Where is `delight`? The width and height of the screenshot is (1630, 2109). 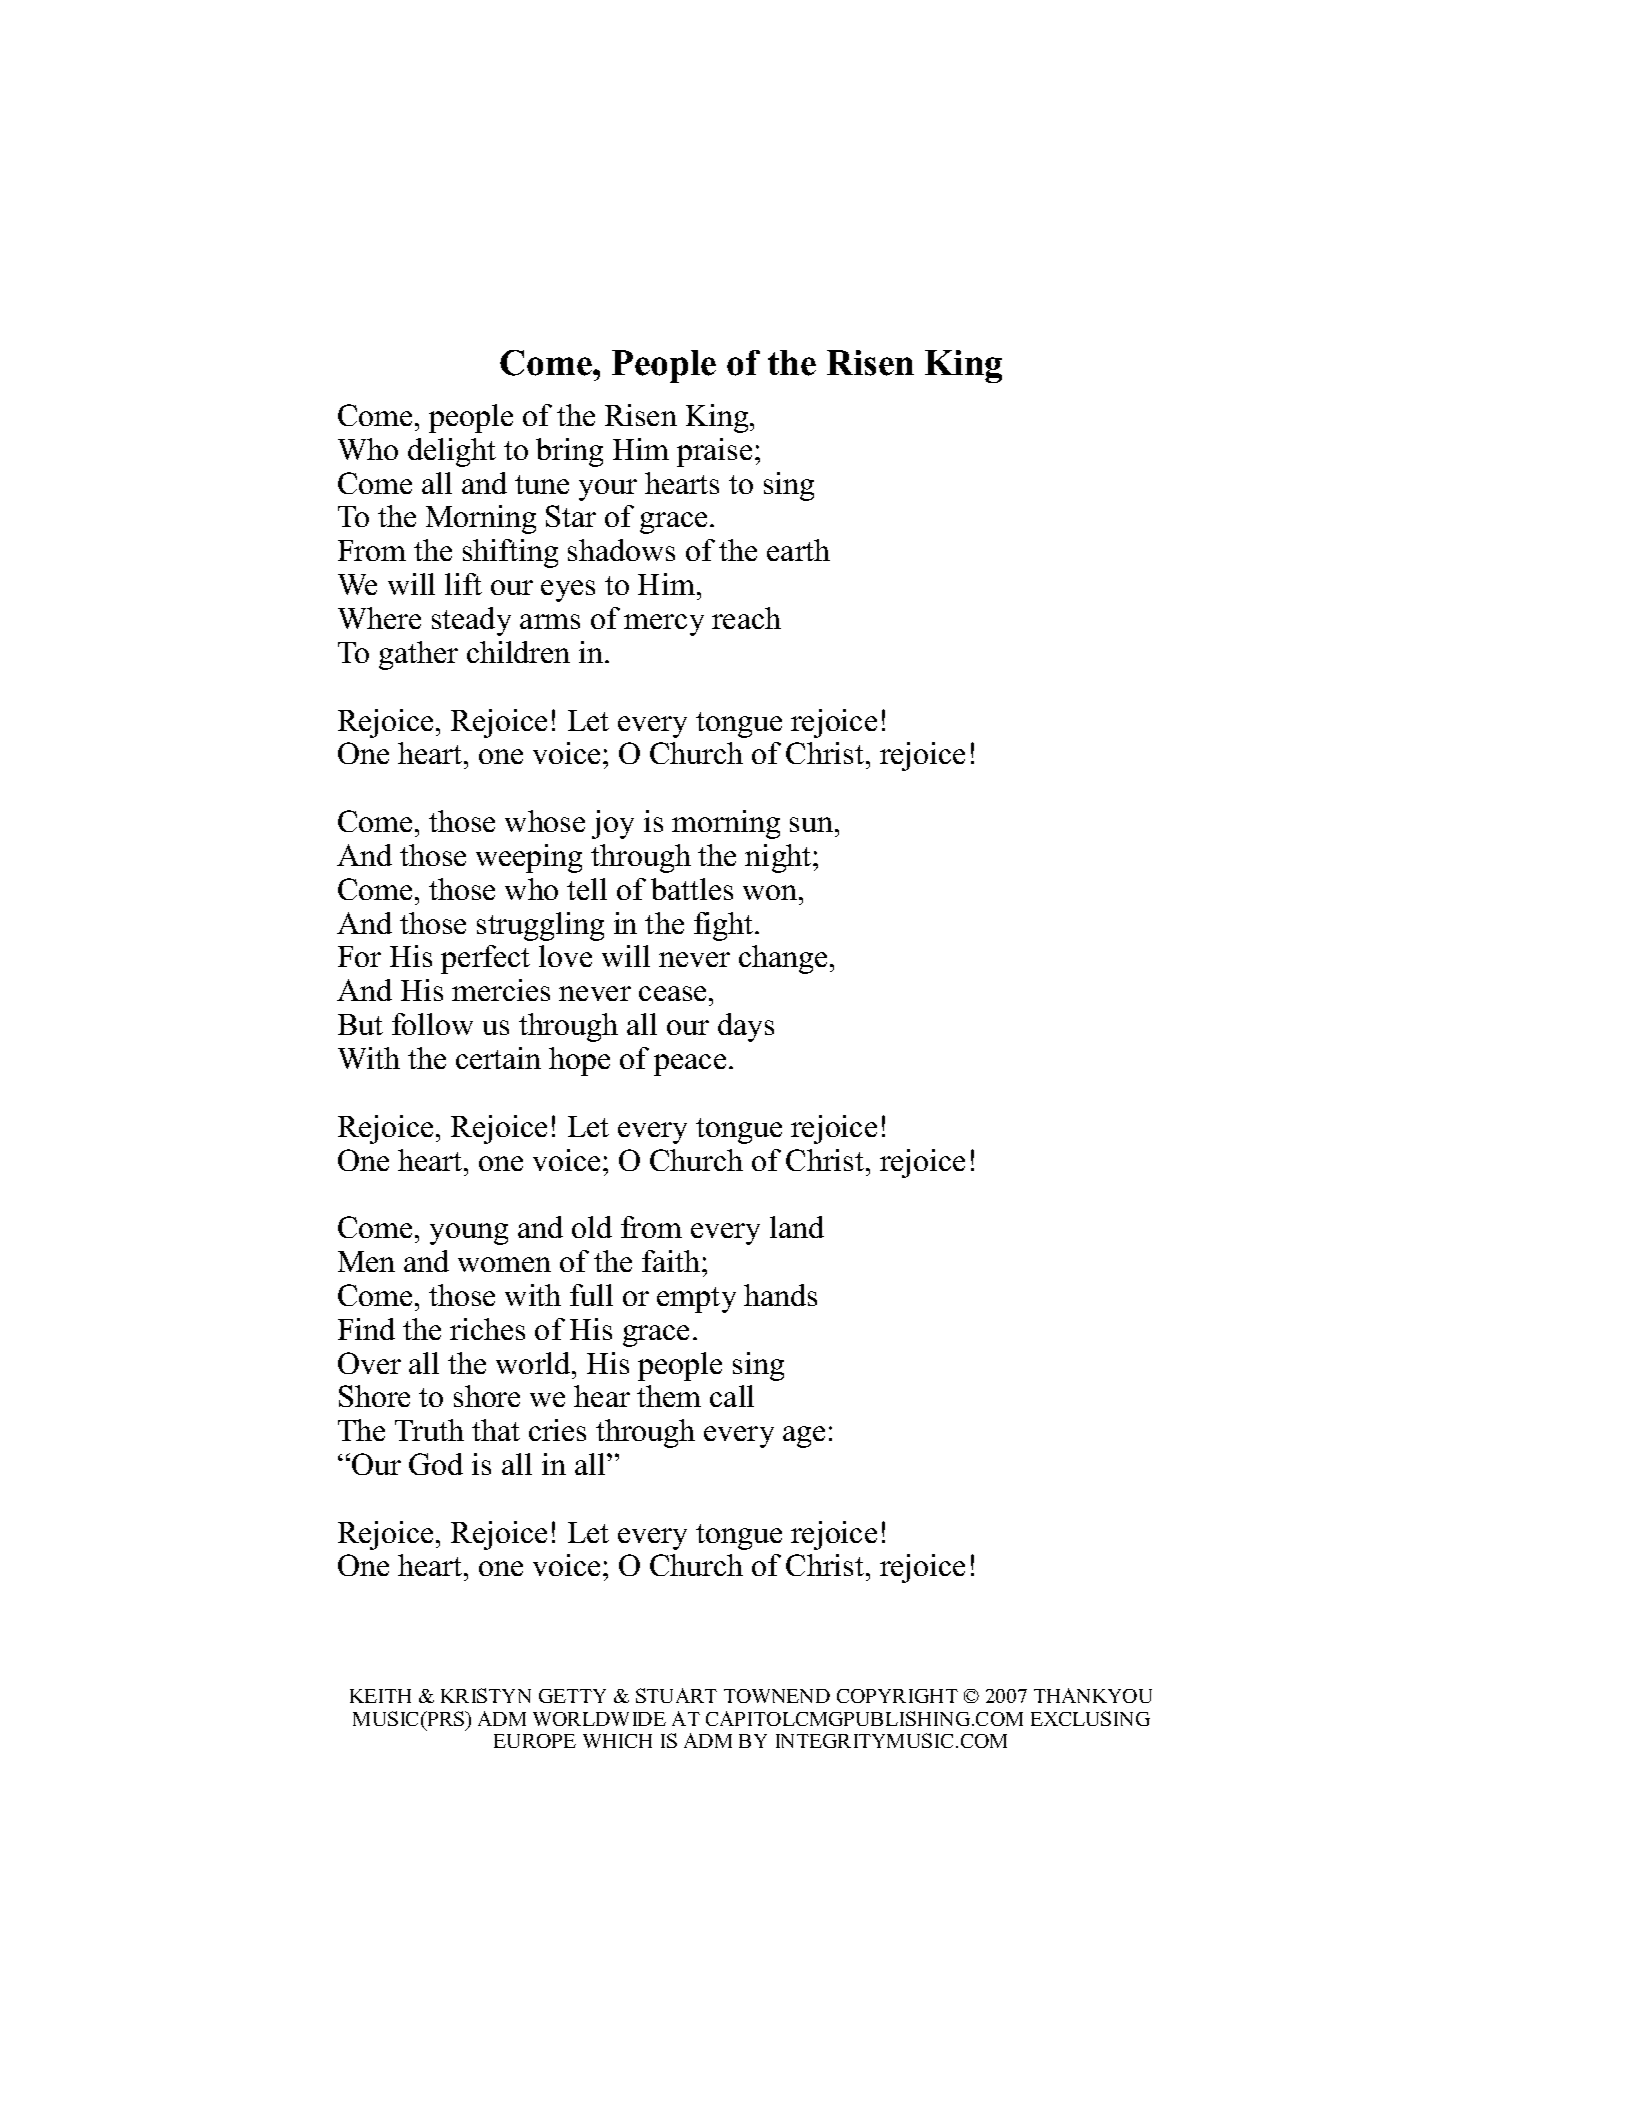 delight is located at coordinates (452, 452).
